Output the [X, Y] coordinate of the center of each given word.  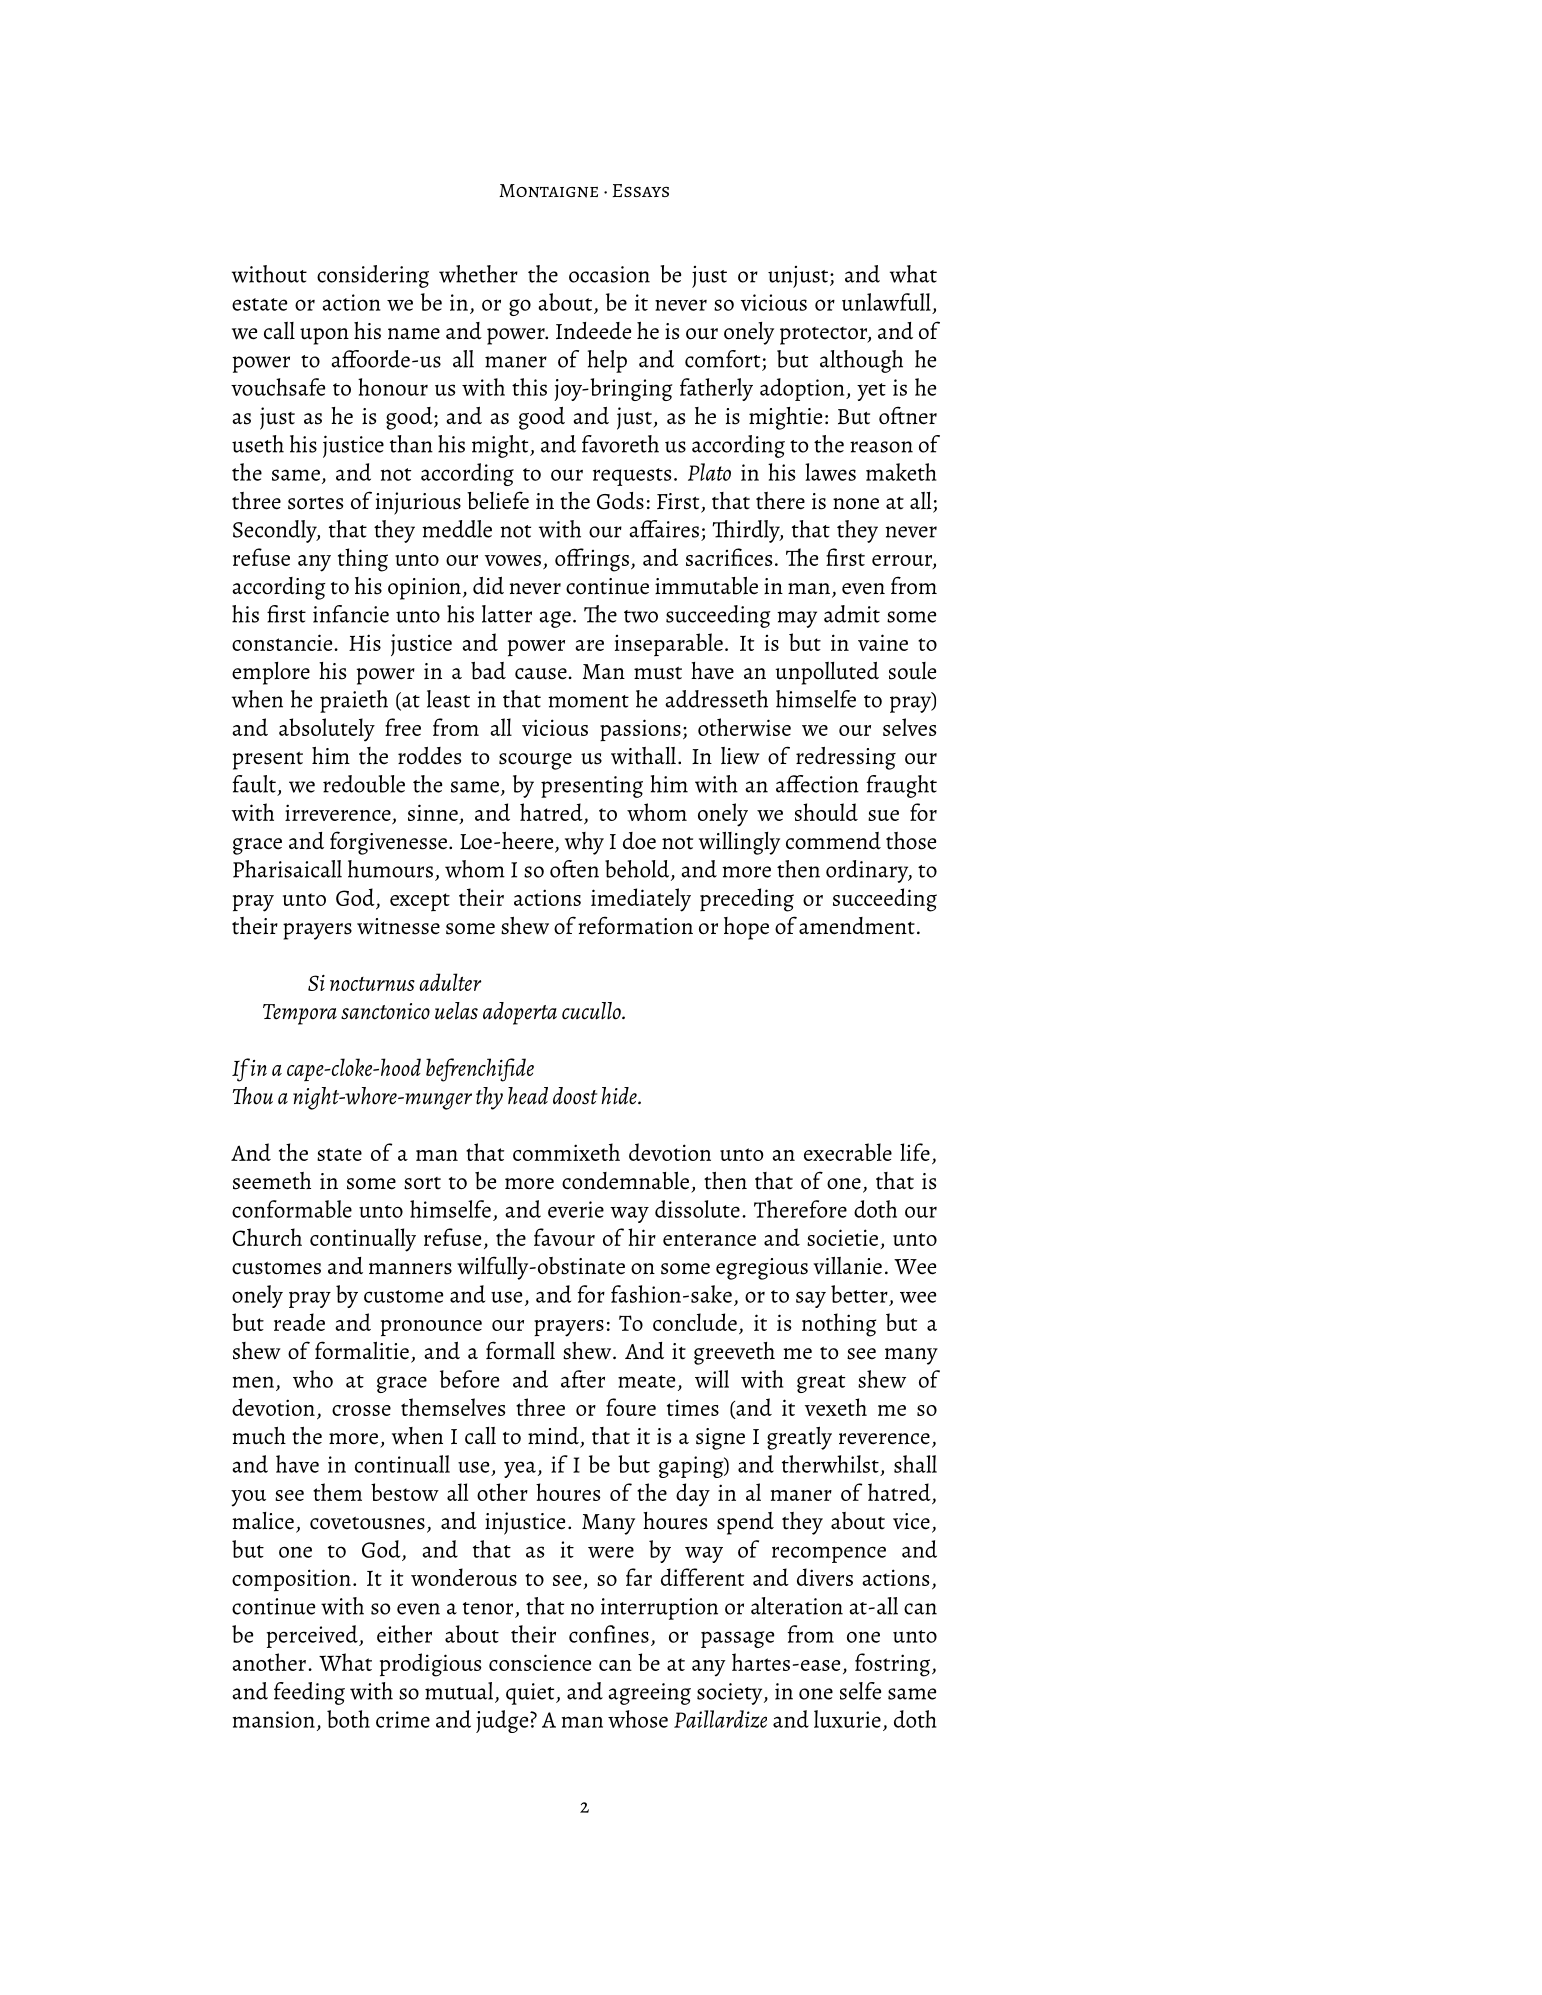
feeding [309, 1693]
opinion [424, 589]
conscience [540, 1662]
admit [852, 614]
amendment [857, 926]
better [859, 1294]
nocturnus [372, 984]
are [589, 645]
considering [373, 276]
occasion [609, 274]
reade [299, 1322]
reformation [635, 925]
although [861, 361]
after [583, 1379]
